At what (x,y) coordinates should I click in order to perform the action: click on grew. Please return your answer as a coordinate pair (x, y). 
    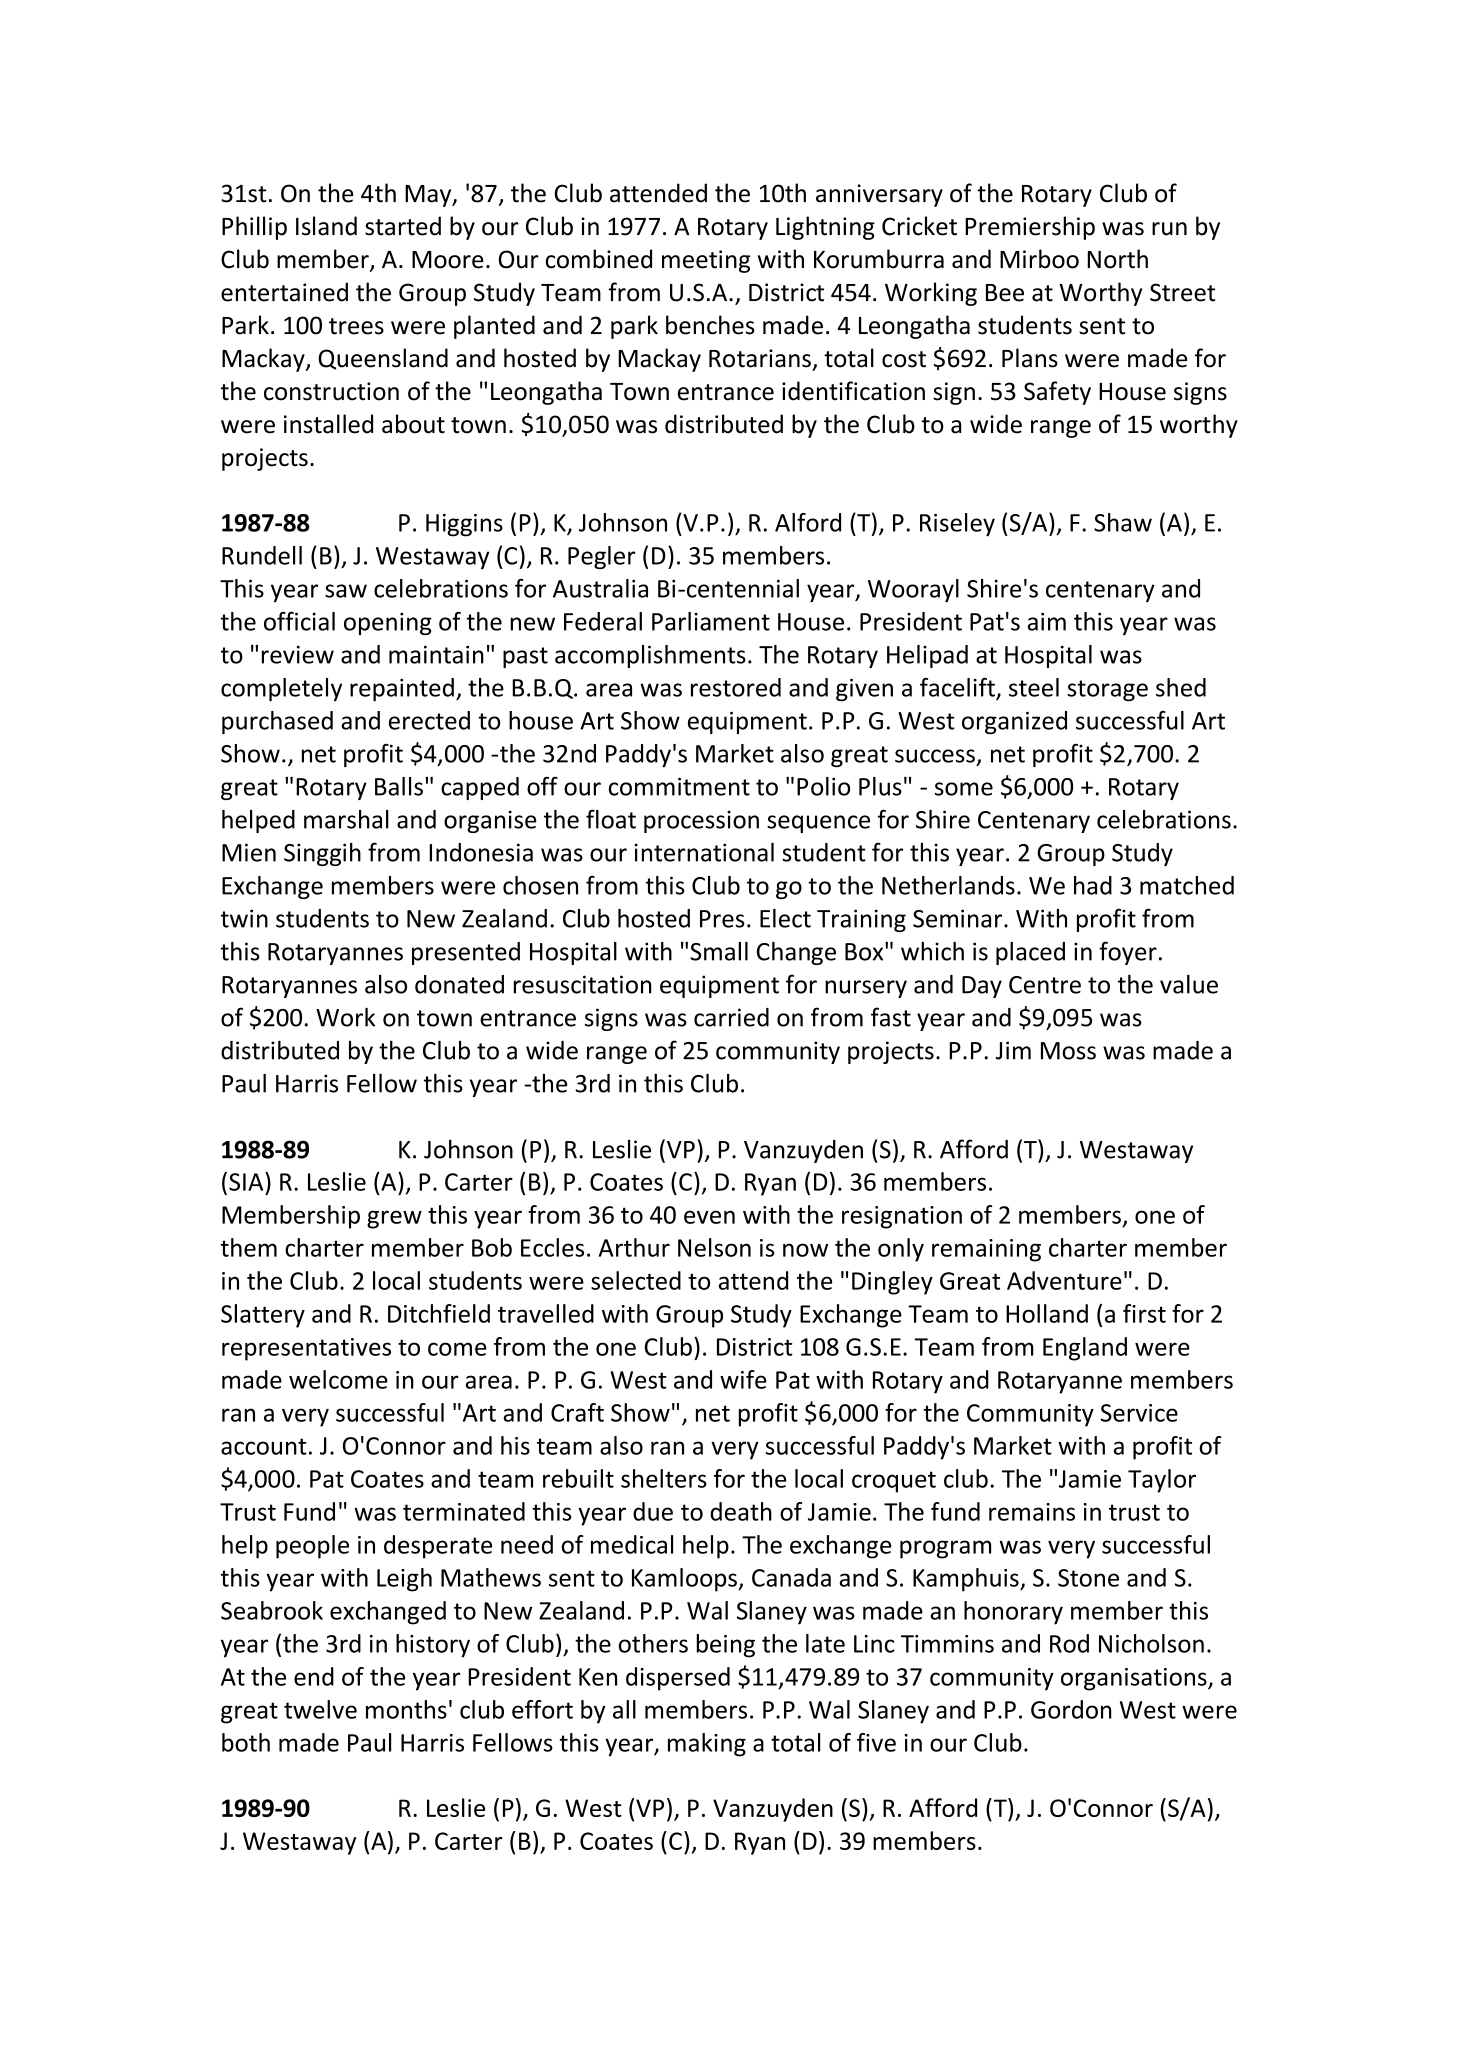
    Looking at the image, I should click on (394, 1219).
